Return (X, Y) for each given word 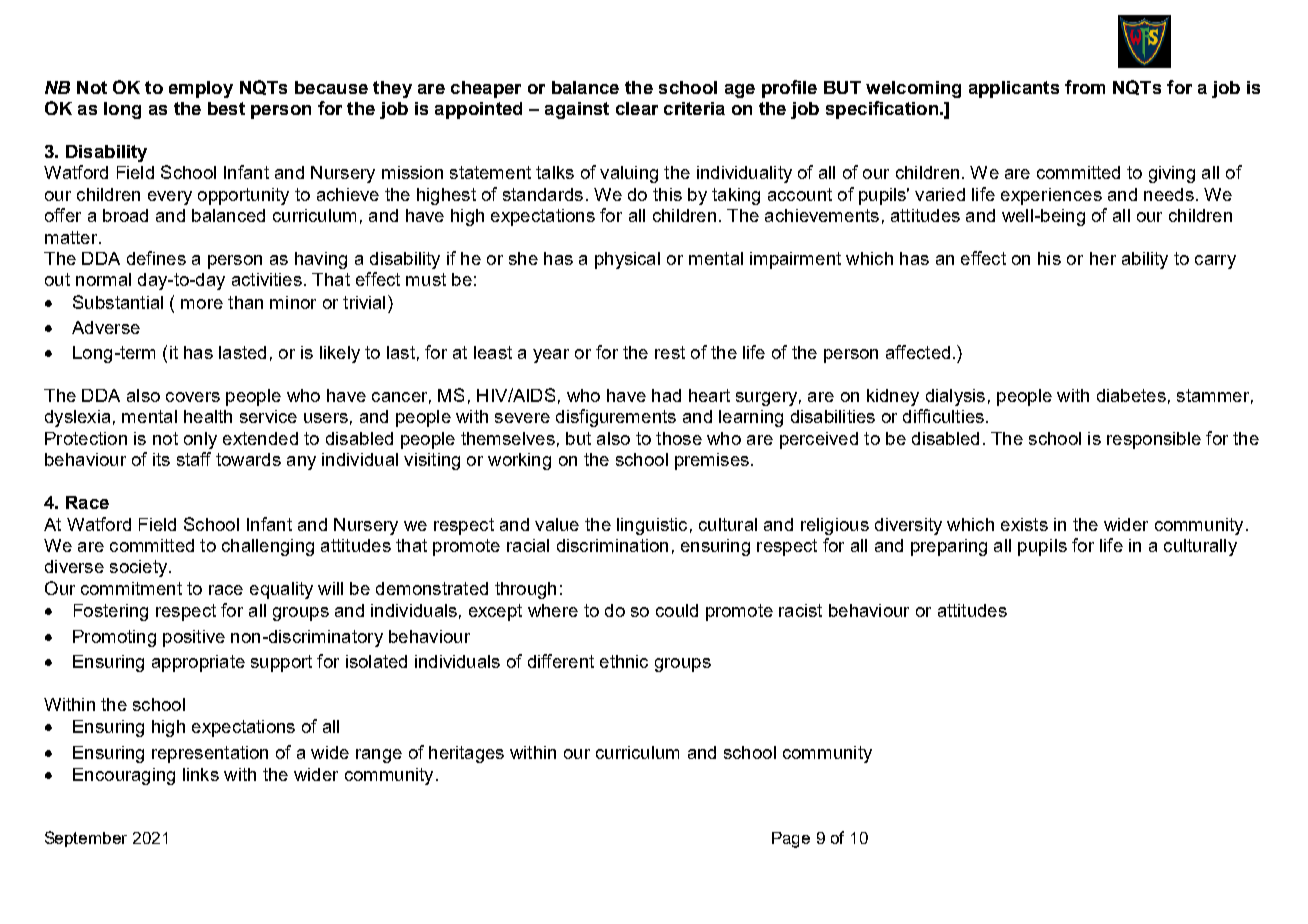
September (86, 839)
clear (637, 108)
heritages (466, 754)
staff (194, 459)
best (226, 108)
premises (712, 461)
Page (791, 840)
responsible (1154, 440)
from (1085, 87)
